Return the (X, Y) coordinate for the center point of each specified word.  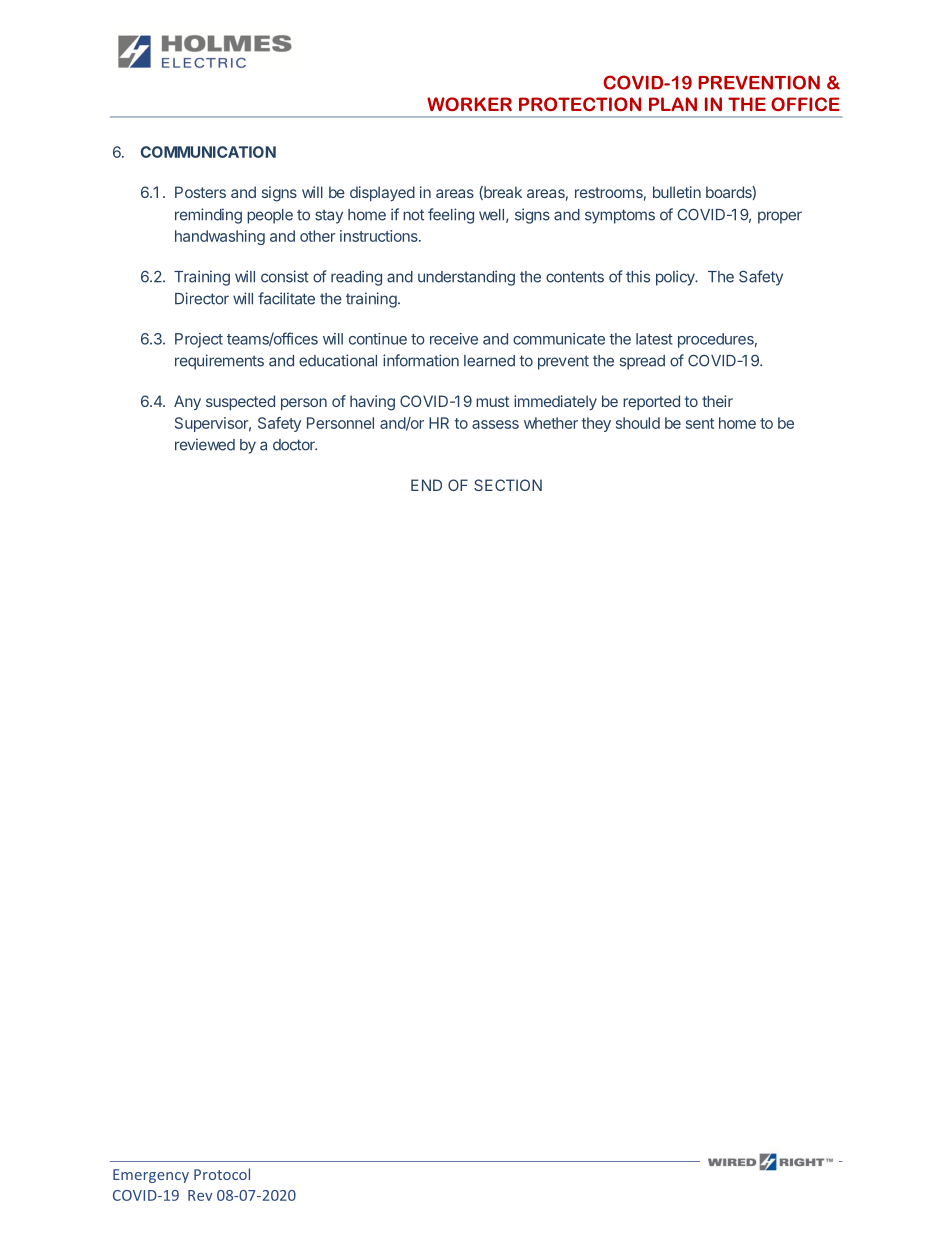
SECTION (508, 485)
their (717, 401)
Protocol (222, 1174)
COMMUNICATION (208, 152)
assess (495, 424)
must (492, 401)
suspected (240, 402)
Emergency (151, 1176)
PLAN (673, 104)
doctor (295, 445)
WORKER (469, 104)
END (426, 485)
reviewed (205, 444)
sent (700, 423)
